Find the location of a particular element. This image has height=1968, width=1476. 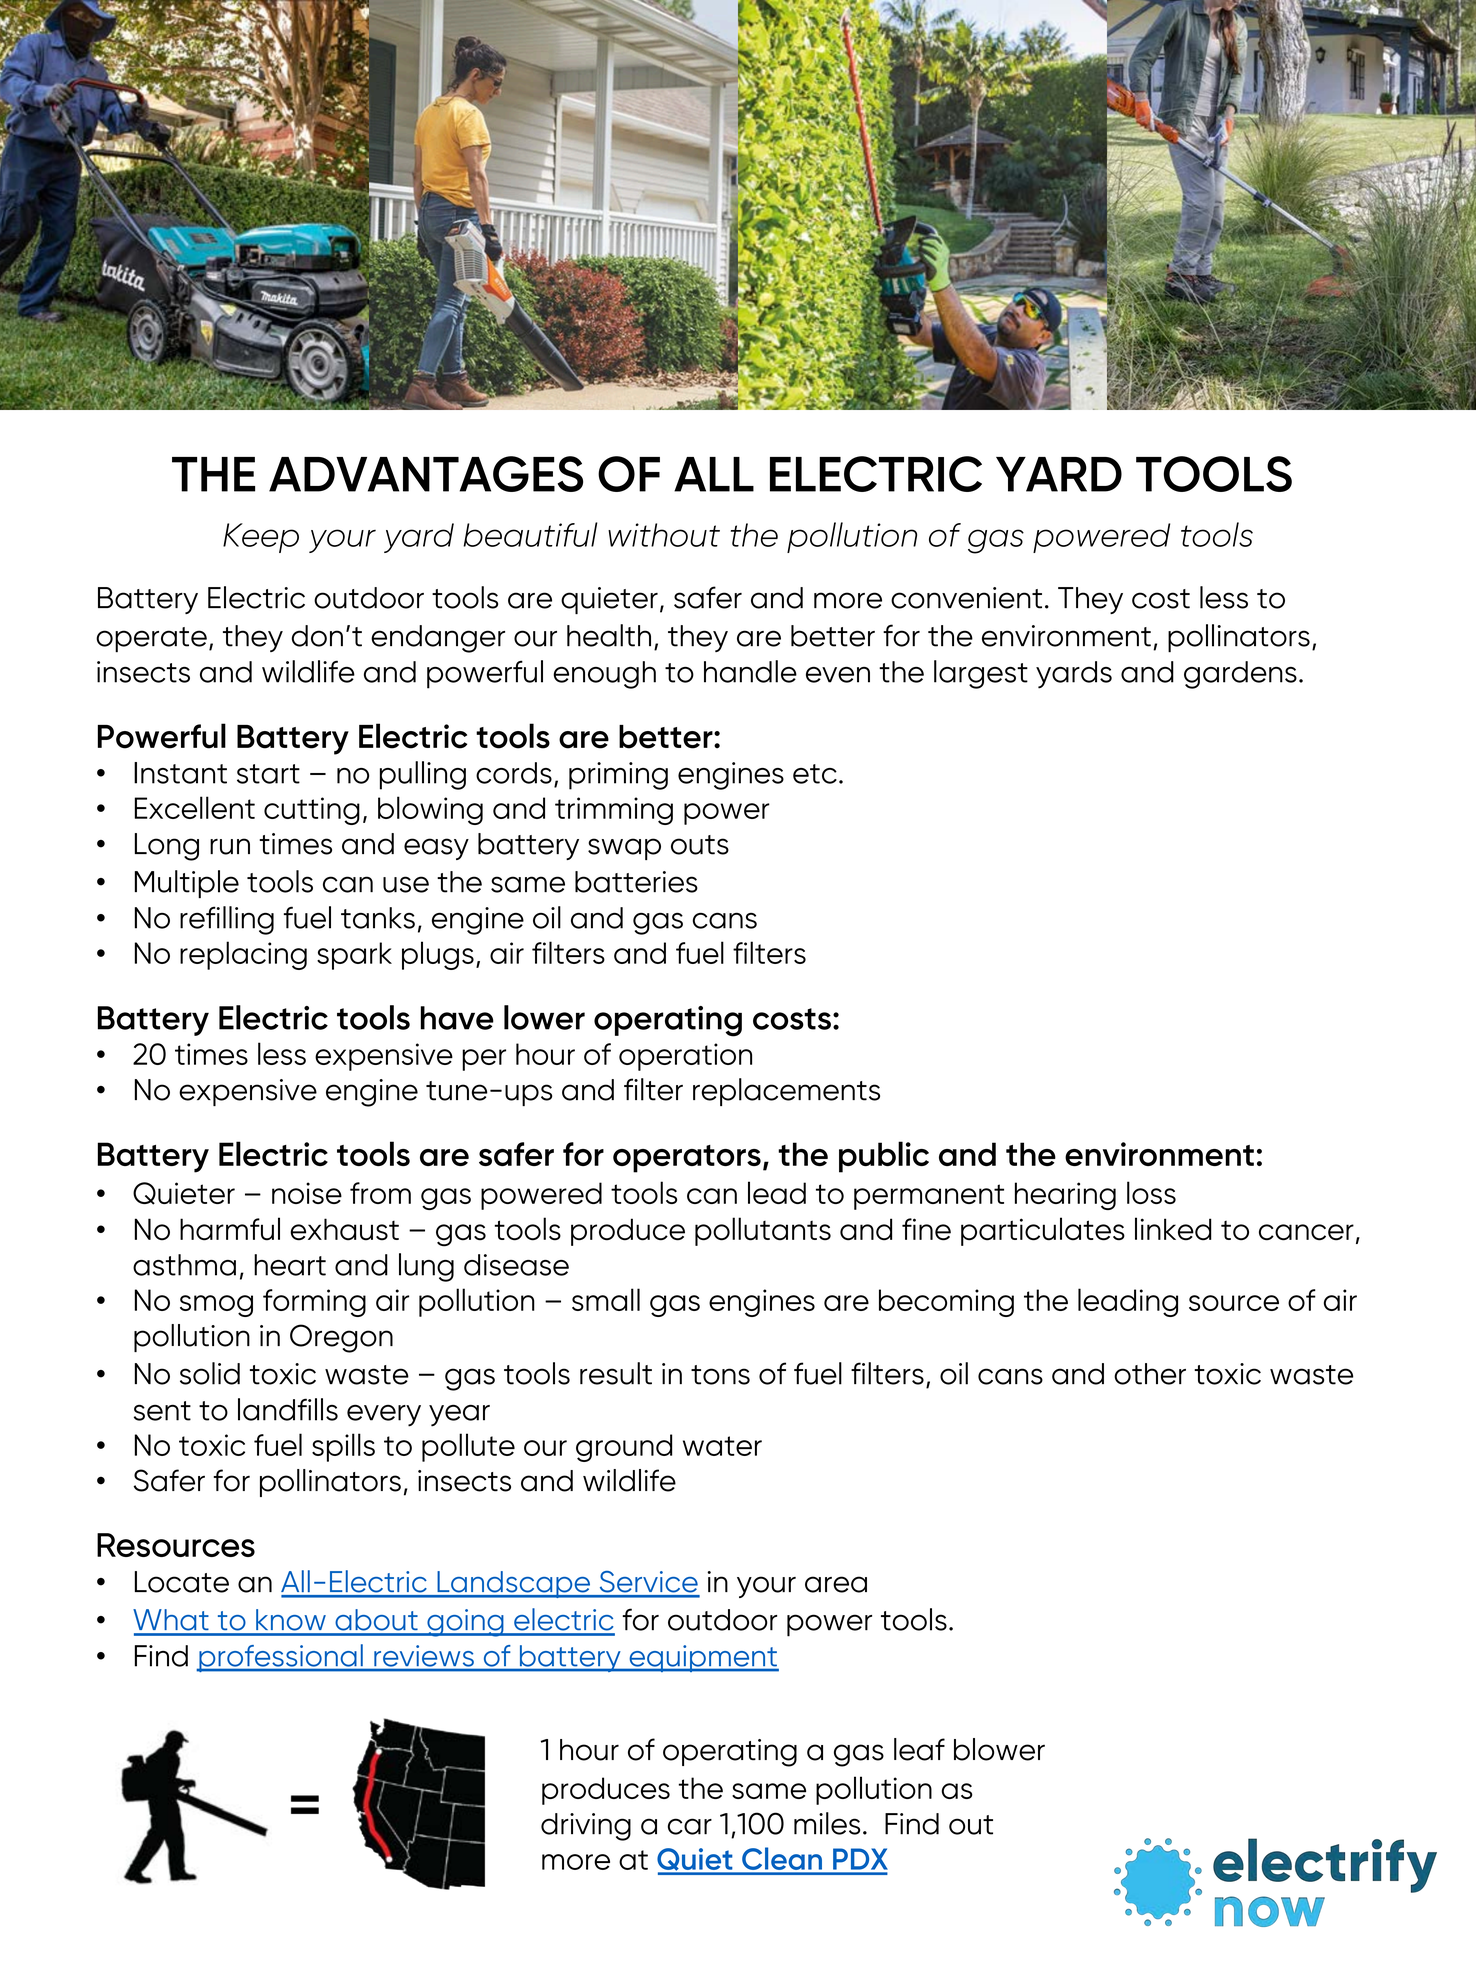

Keep is located at coordinates (261, 538).
